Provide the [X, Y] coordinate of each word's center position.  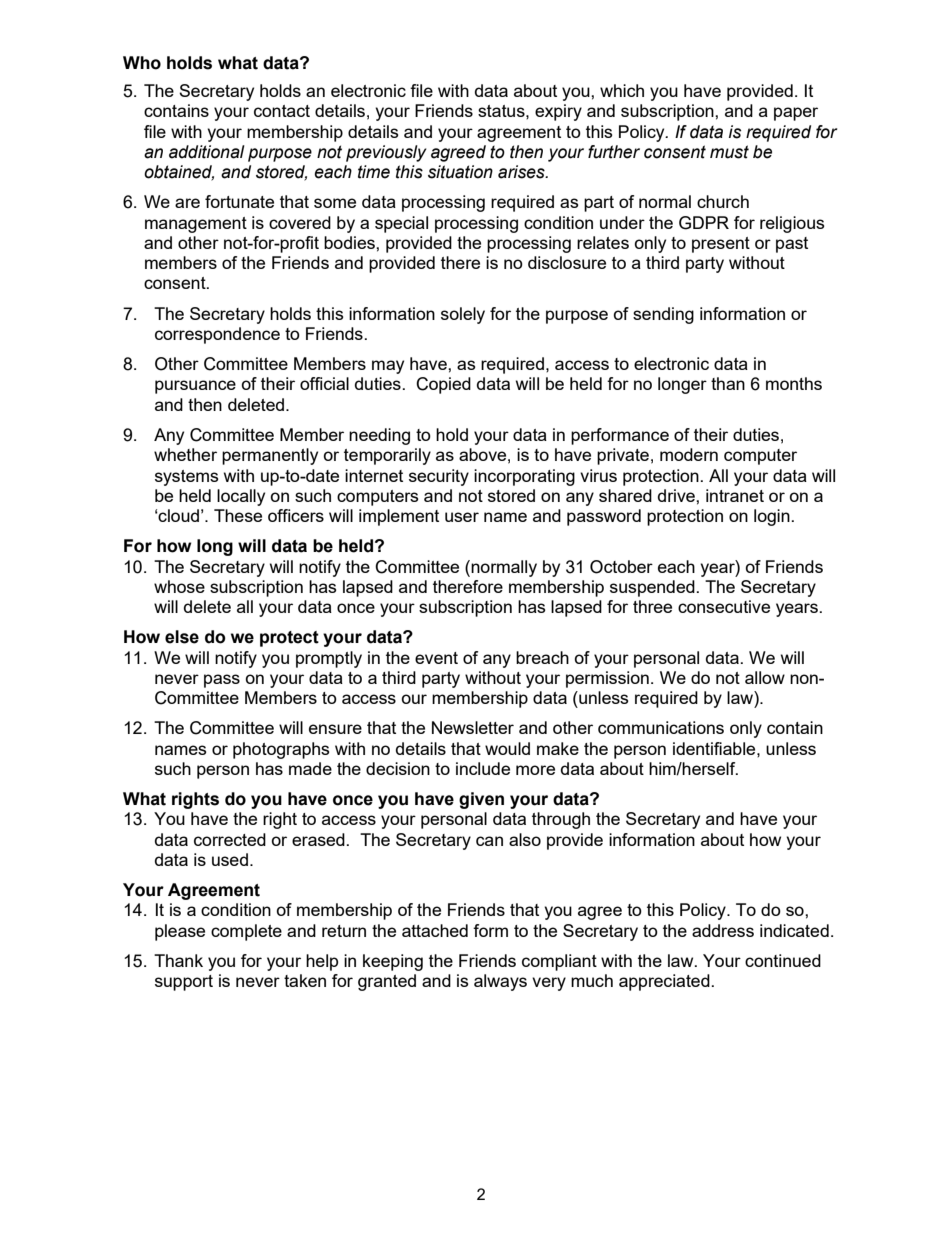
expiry [558, 112]
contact [282, 111]
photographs [281, 750]
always [500, 982]
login [773, 517]
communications [661, 727]
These [238, 515]
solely [463, 315]
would [507, 748]
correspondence [217, 335]
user [462, 517]
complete [246, 932]
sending [663, 315]
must [729, 152]
